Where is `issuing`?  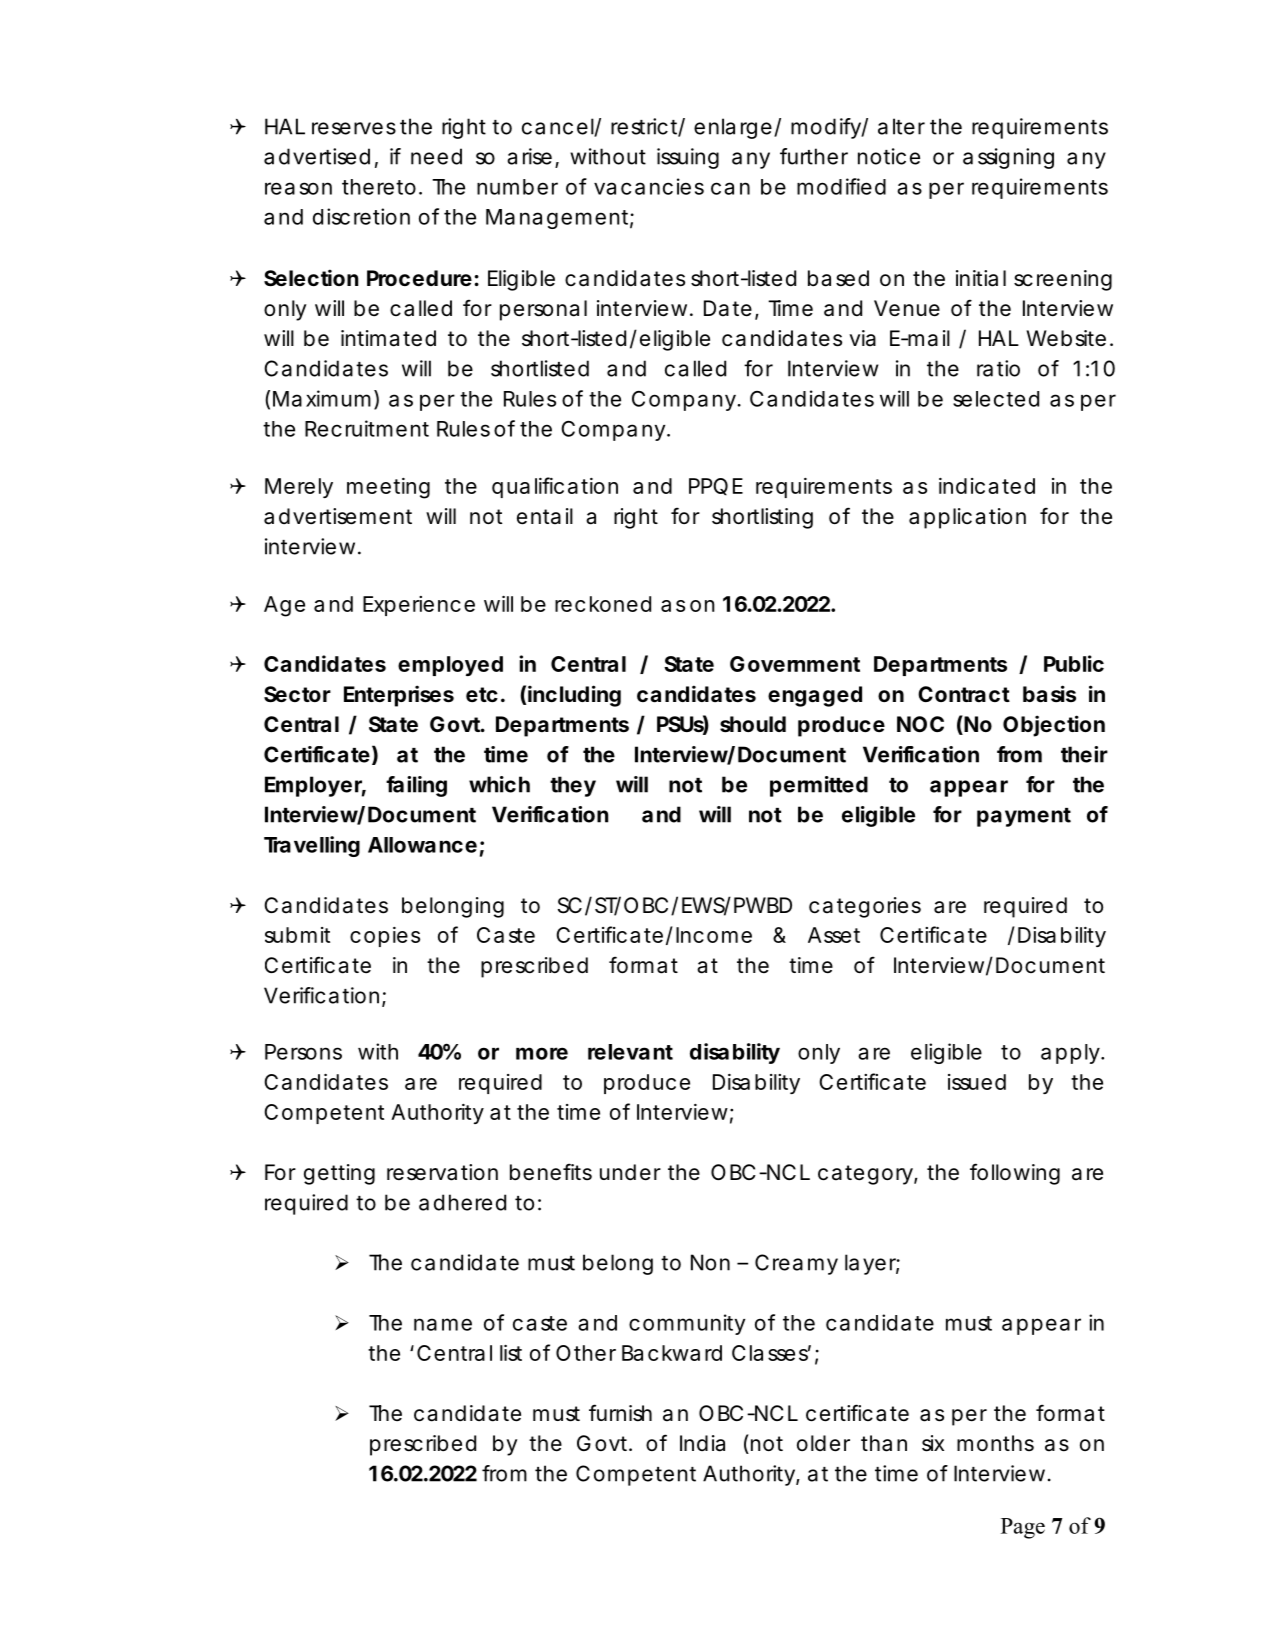 issuing is located at coordinates (688, 158).
